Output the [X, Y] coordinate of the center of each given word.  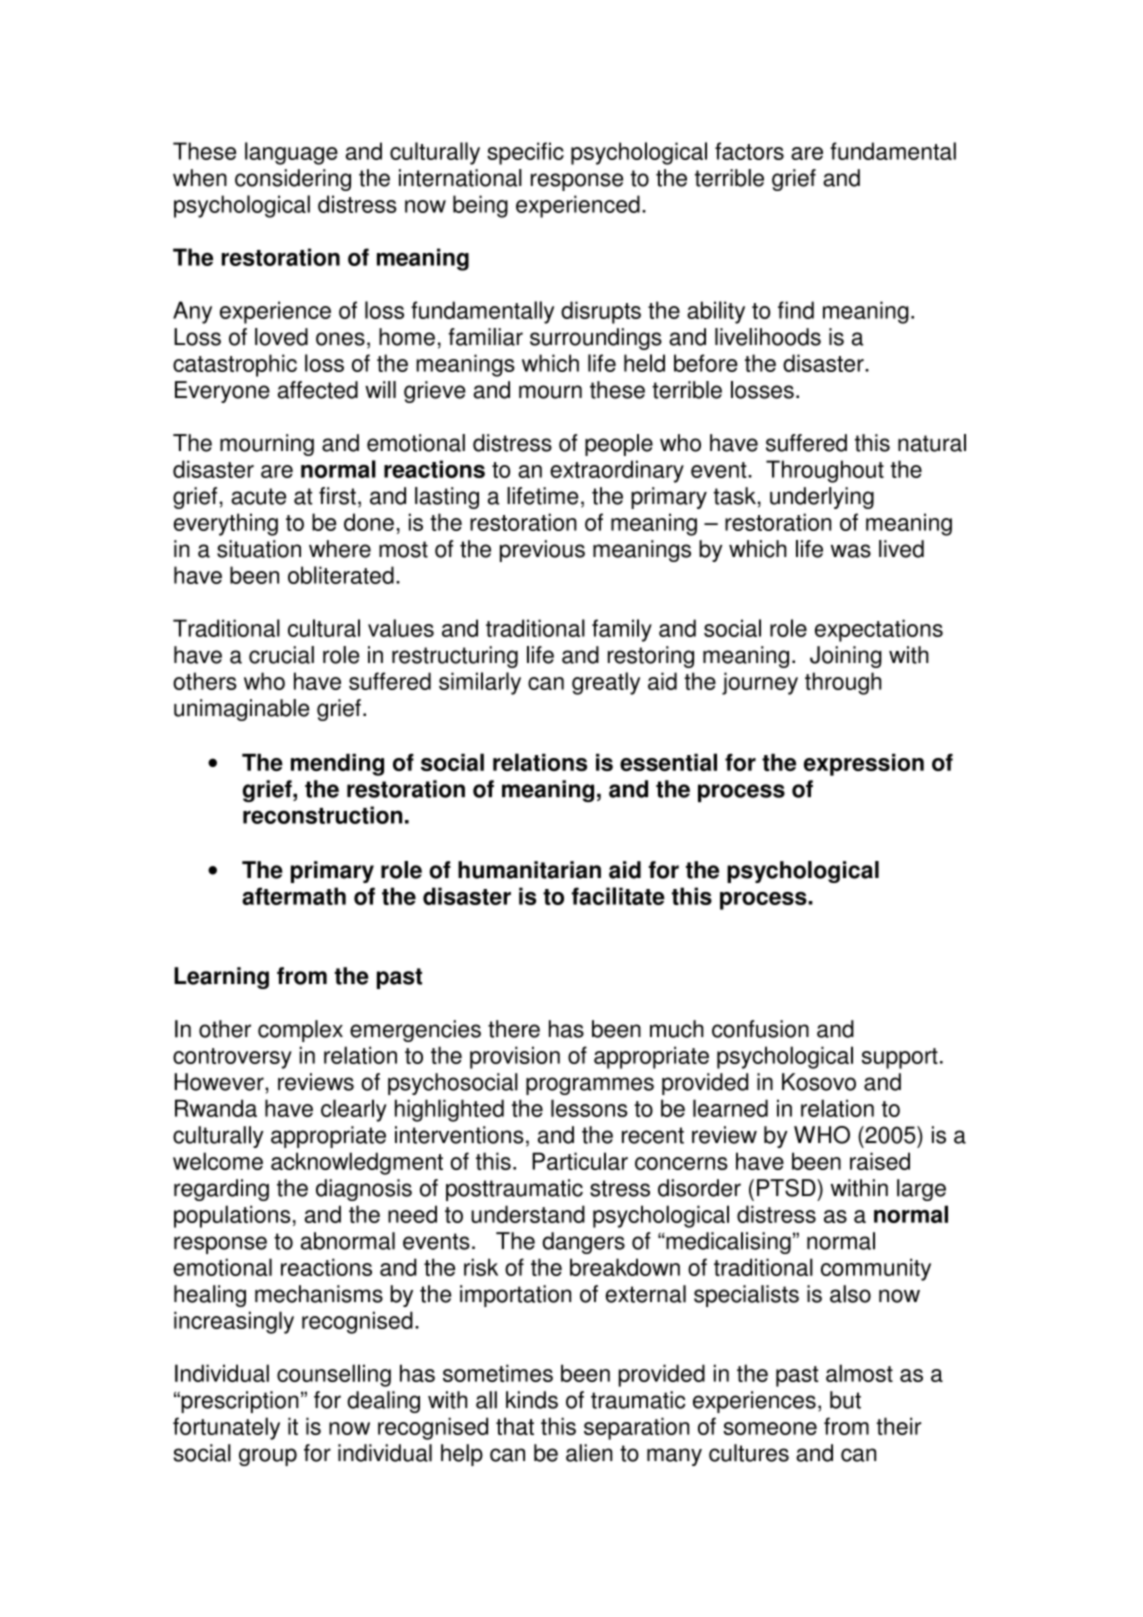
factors [749, 151]
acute [258, 496]
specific [525, 153]
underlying [822, 498]
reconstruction [322, 815]
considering [293, 180]
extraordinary [617, 471]
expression [864, 765]
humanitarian [529, 870]
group [268, 1457]
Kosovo [819, 1082]
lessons [589, 1108]
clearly [354, 1110]
